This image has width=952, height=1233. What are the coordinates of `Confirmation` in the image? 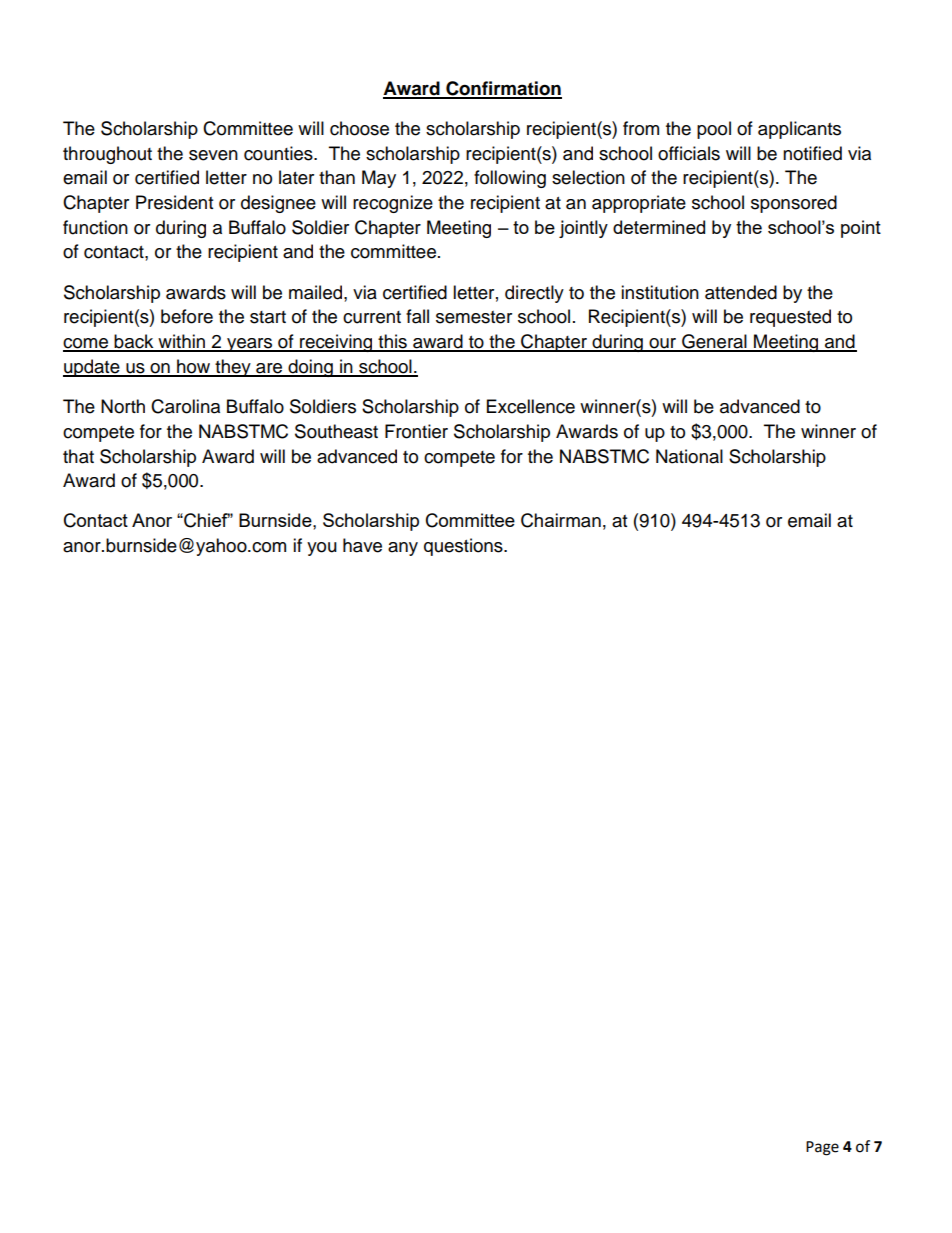 It's located at (503, 89).
